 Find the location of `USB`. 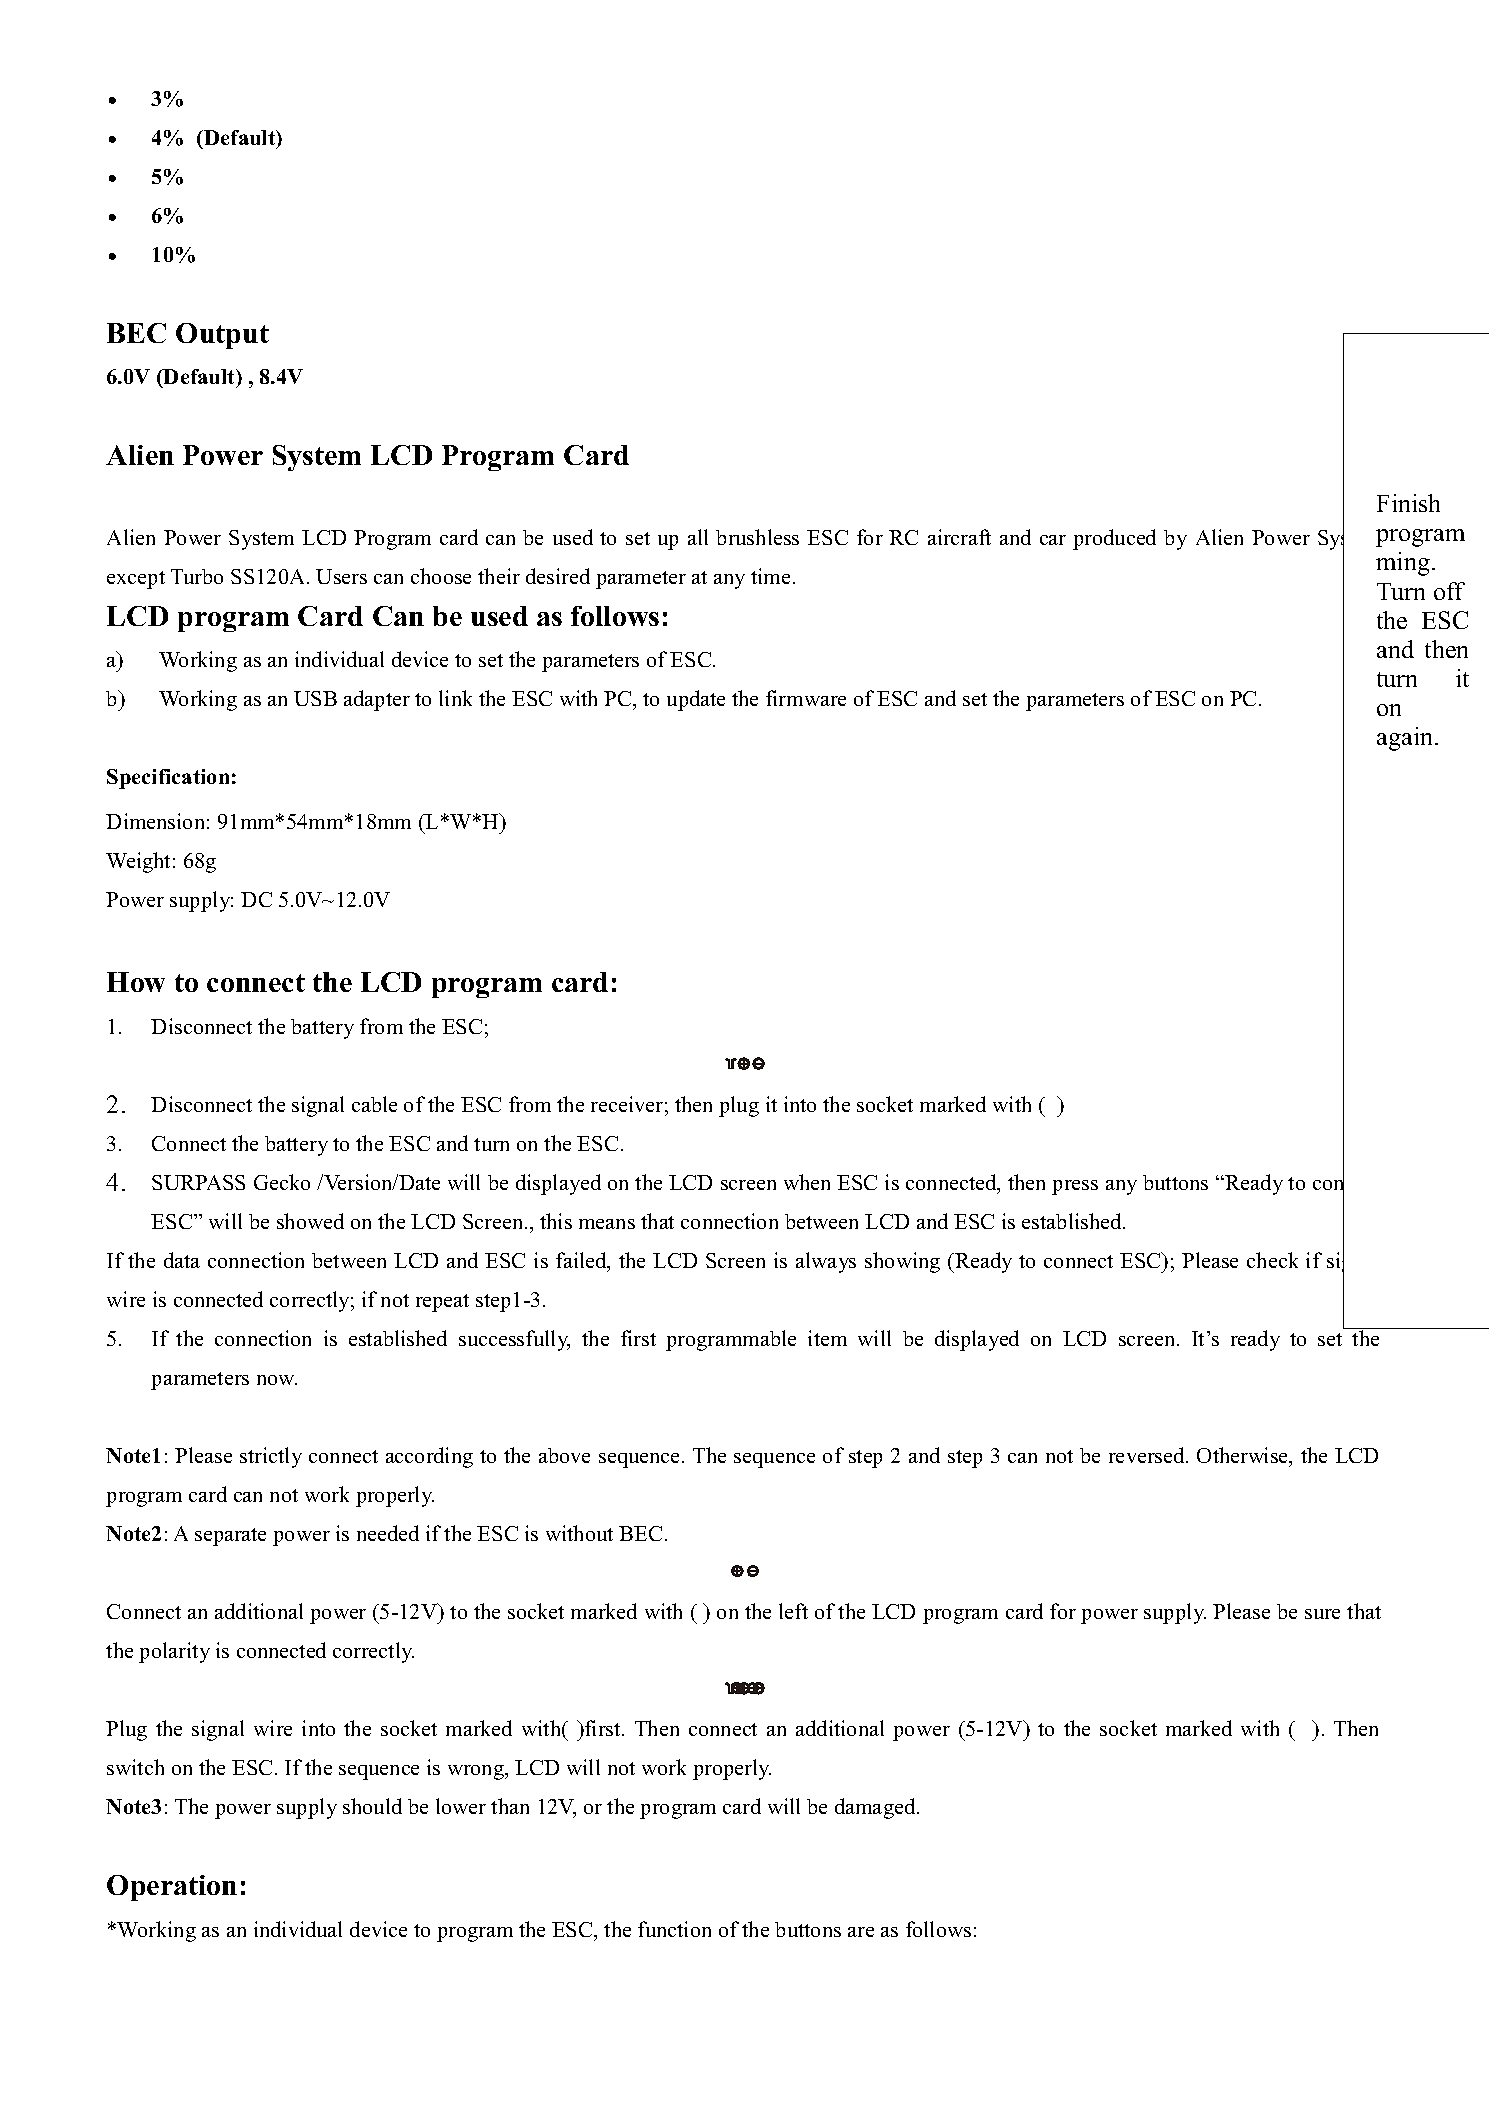

USB is located at coordinates (315, 698).
